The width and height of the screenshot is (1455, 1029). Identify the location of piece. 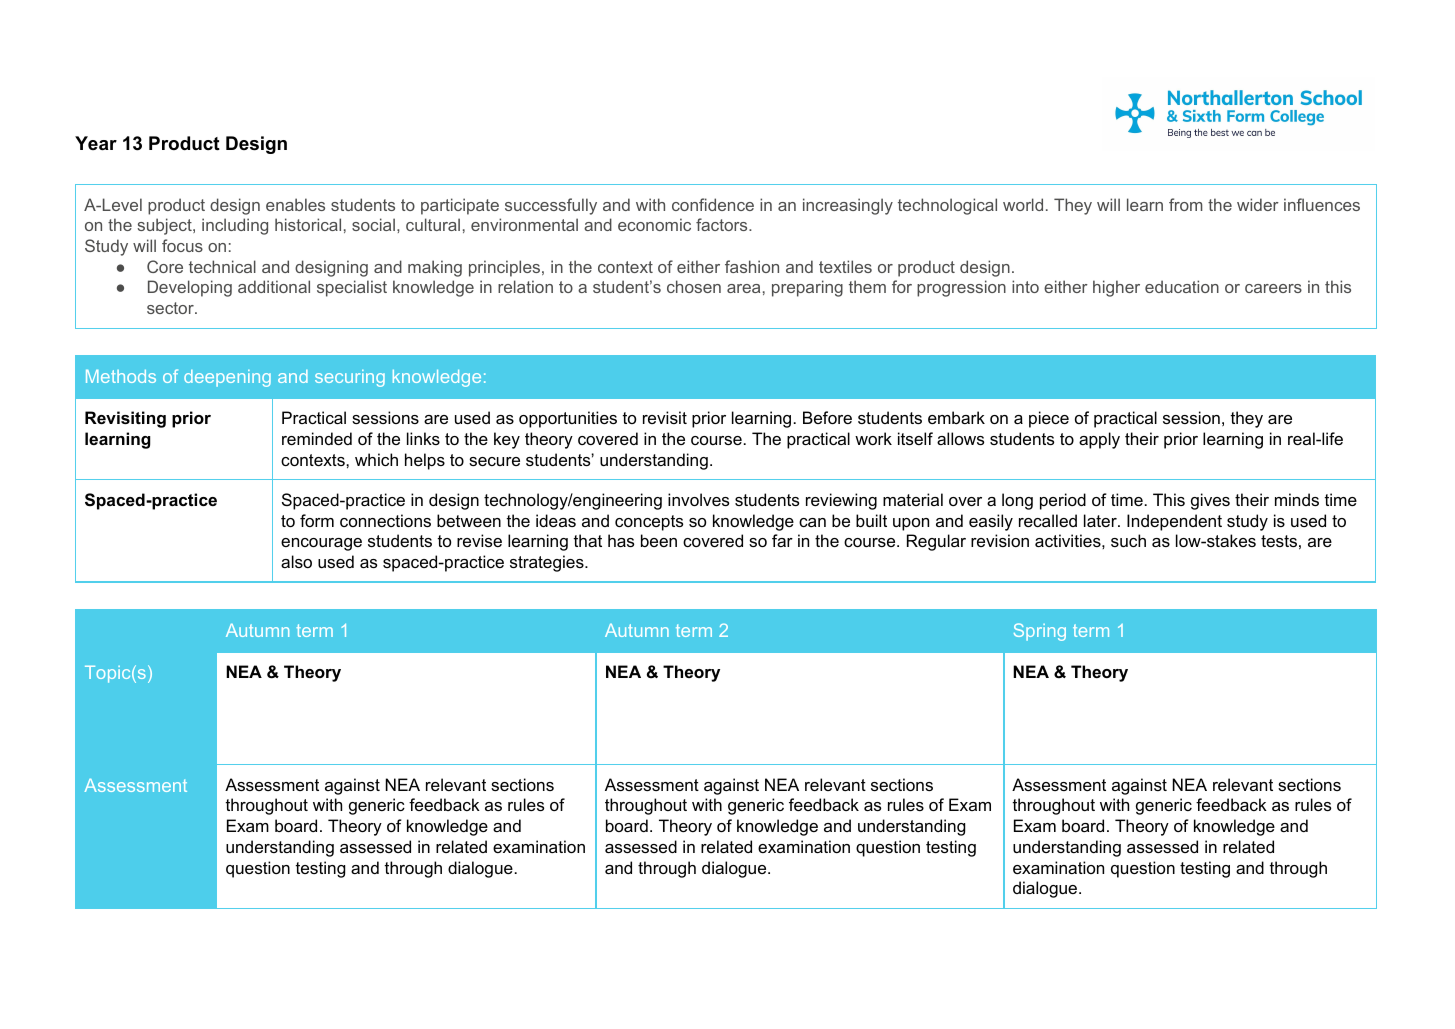
(1049, 419).
